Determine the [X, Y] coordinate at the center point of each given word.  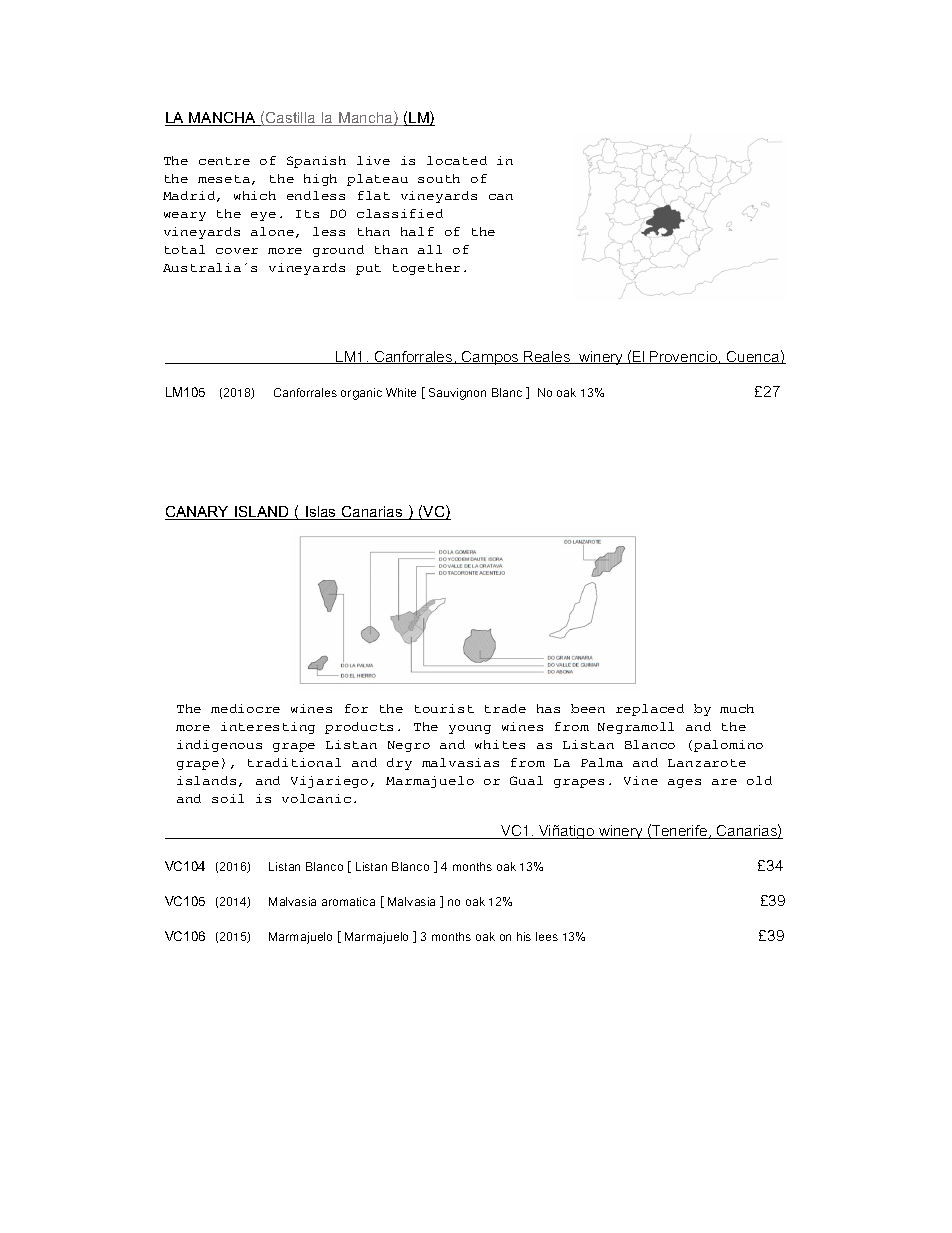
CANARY [198, 513]
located [457, 160]
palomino [728, 746]
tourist [444, 708]
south [439, 178]
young [470, 729]
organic [361, 394]
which [255, 195]
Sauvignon [457, 394]
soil [228, 798]
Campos [490, 358]
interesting [268, 728]
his [524, 936]
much [737, 708]
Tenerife [680, 832]
